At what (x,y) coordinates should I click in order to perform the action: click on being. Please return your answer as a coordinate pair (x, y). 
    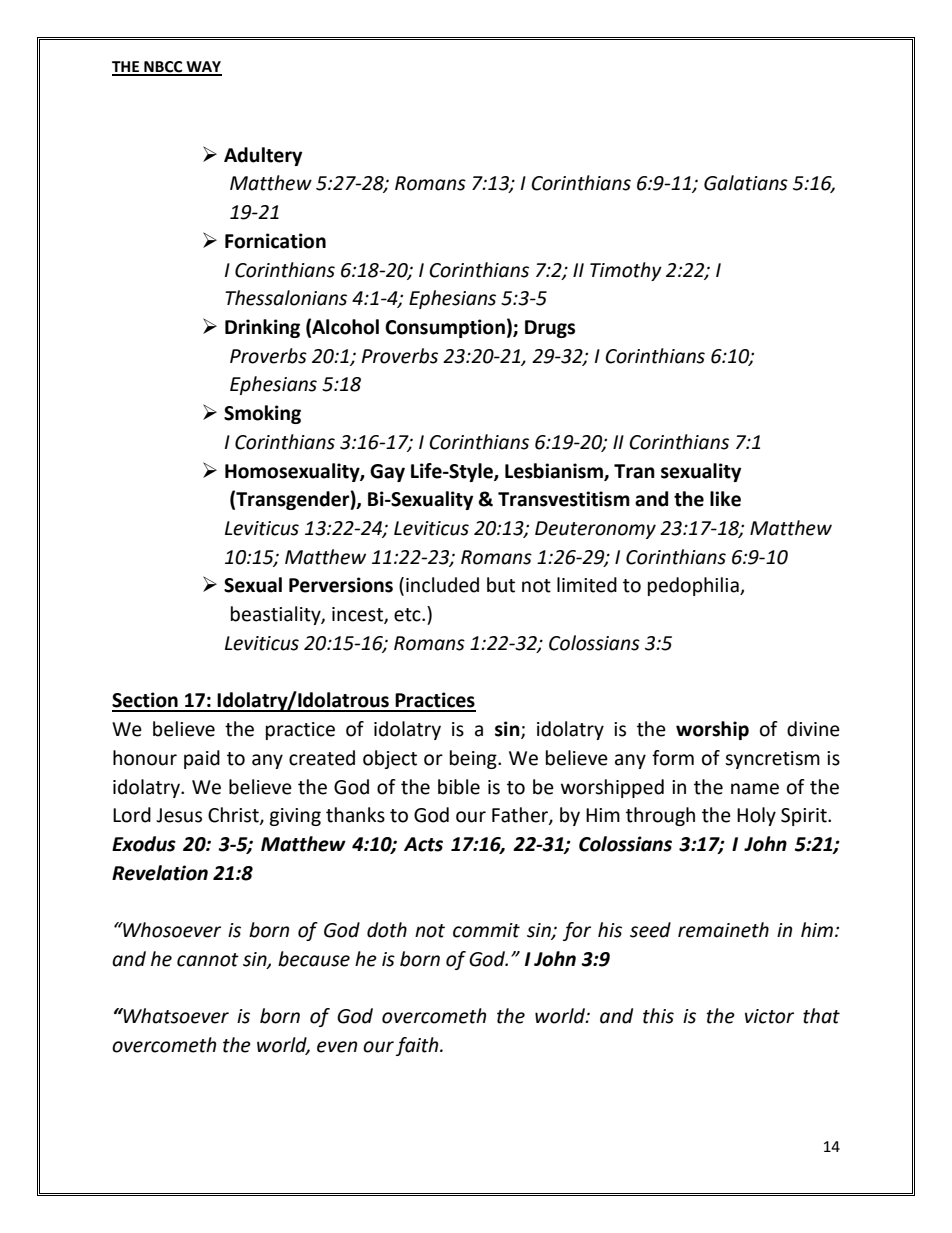
    Looking at the image, I should click on (474, 759).
